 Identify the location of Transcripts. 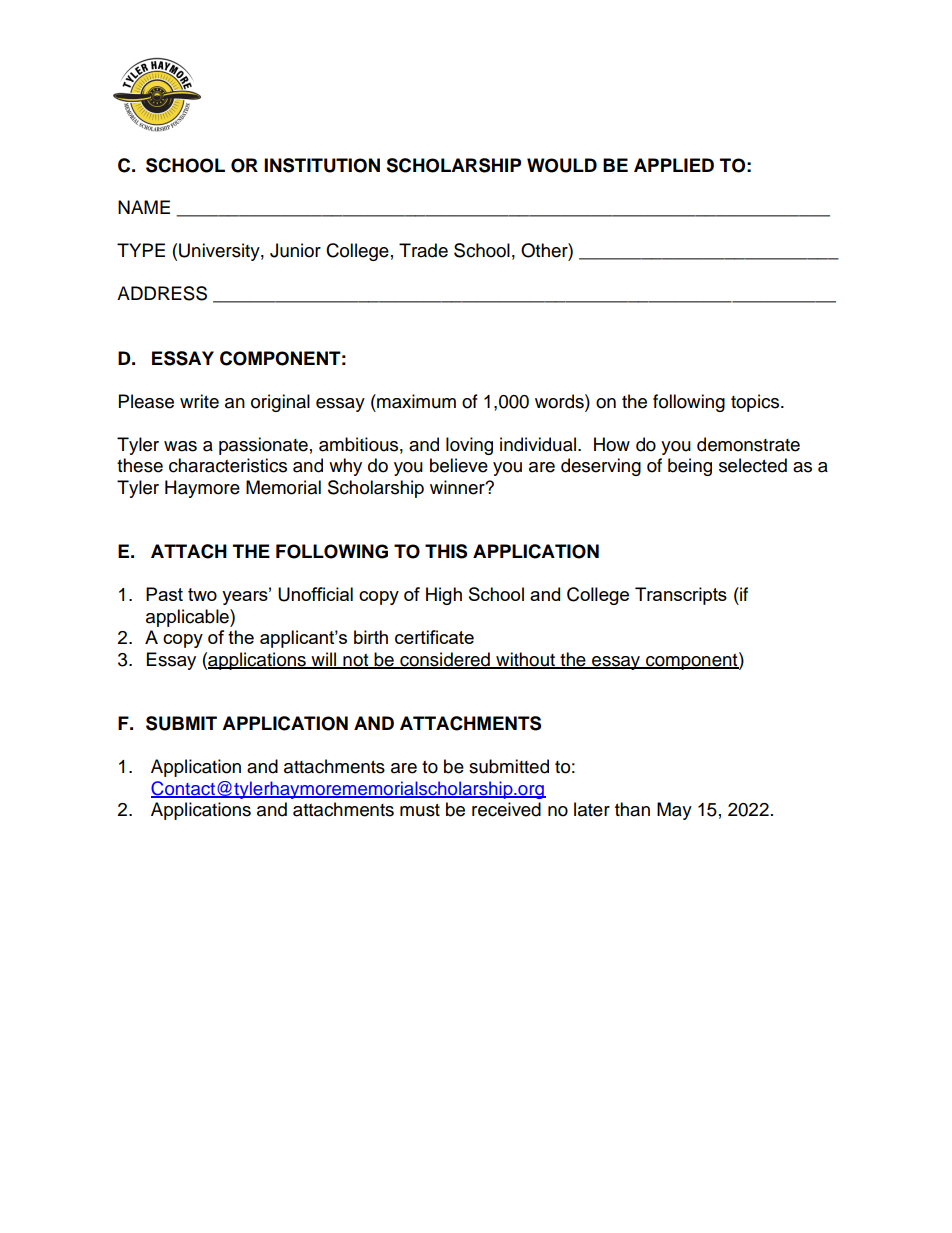
(681, 596).
